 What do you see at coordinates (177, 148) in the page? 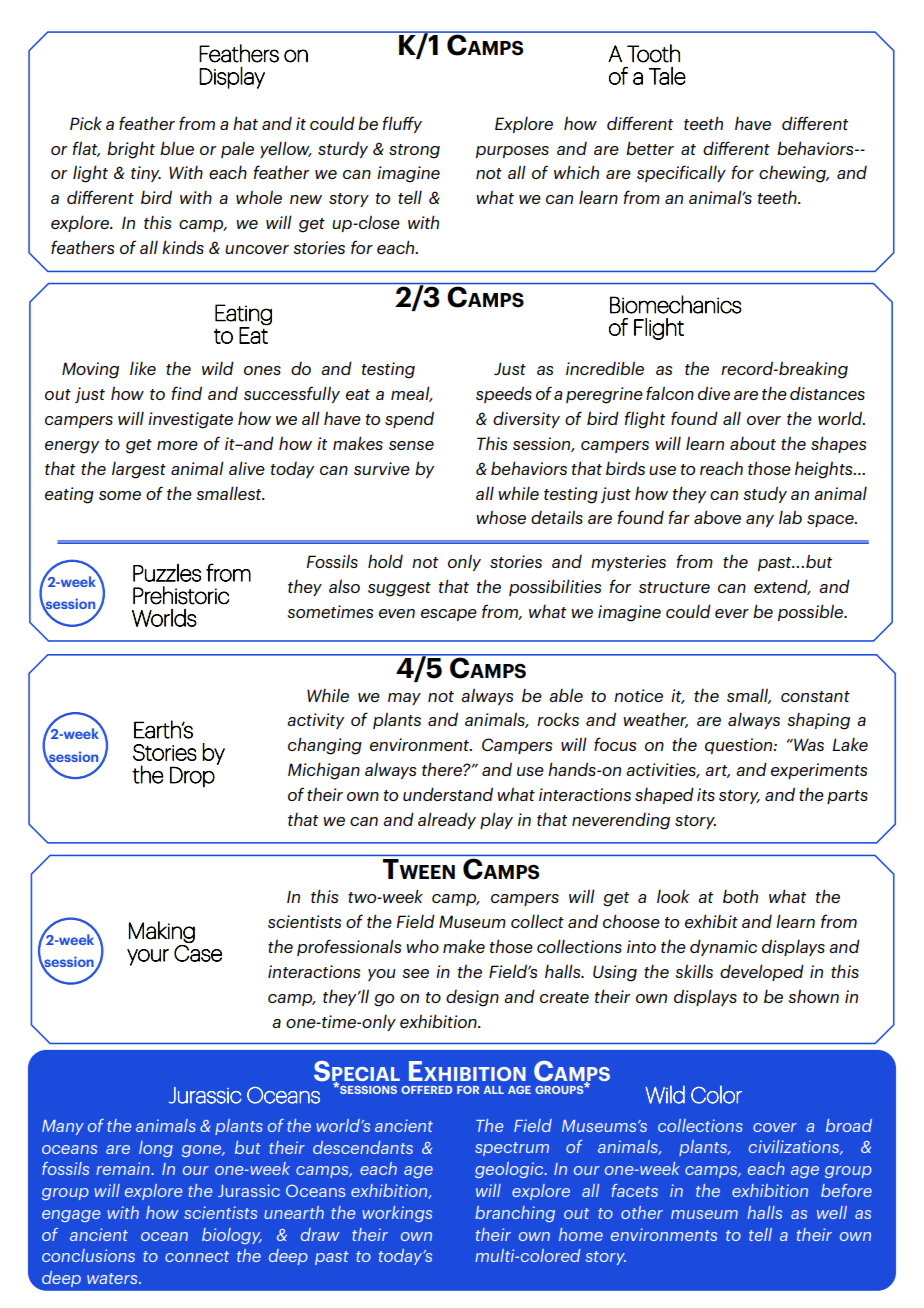
I see `blue` at bounding box center [177, 148].
